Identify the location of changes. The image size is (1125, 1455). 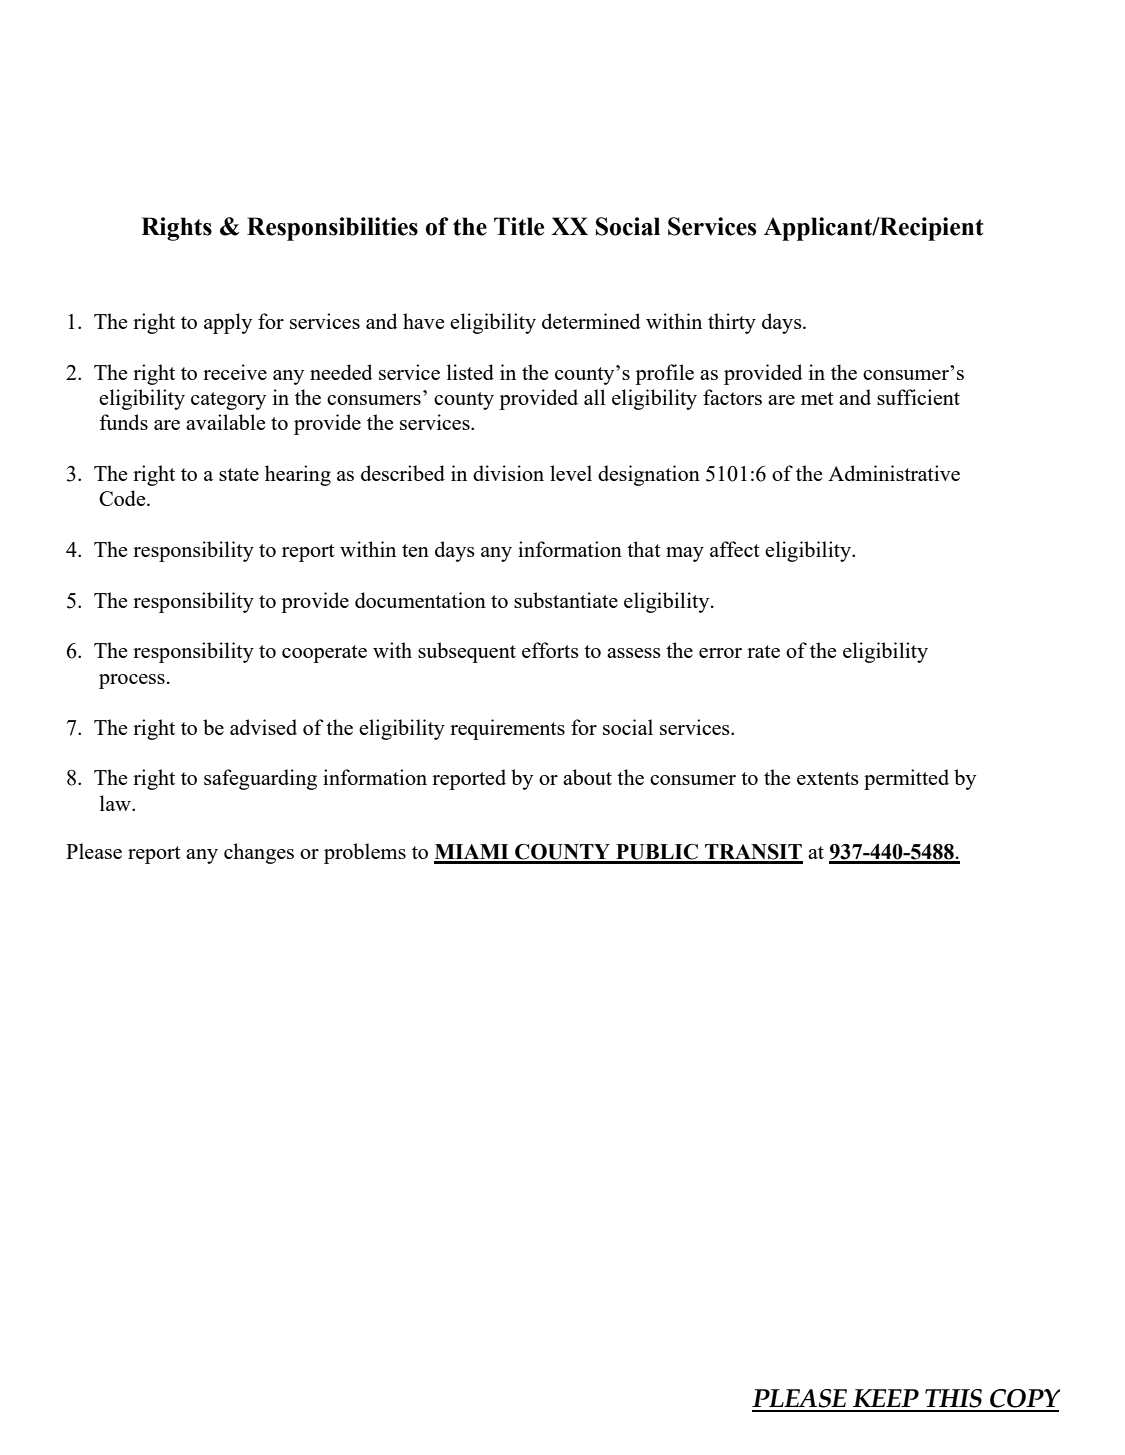
(259, 853).
